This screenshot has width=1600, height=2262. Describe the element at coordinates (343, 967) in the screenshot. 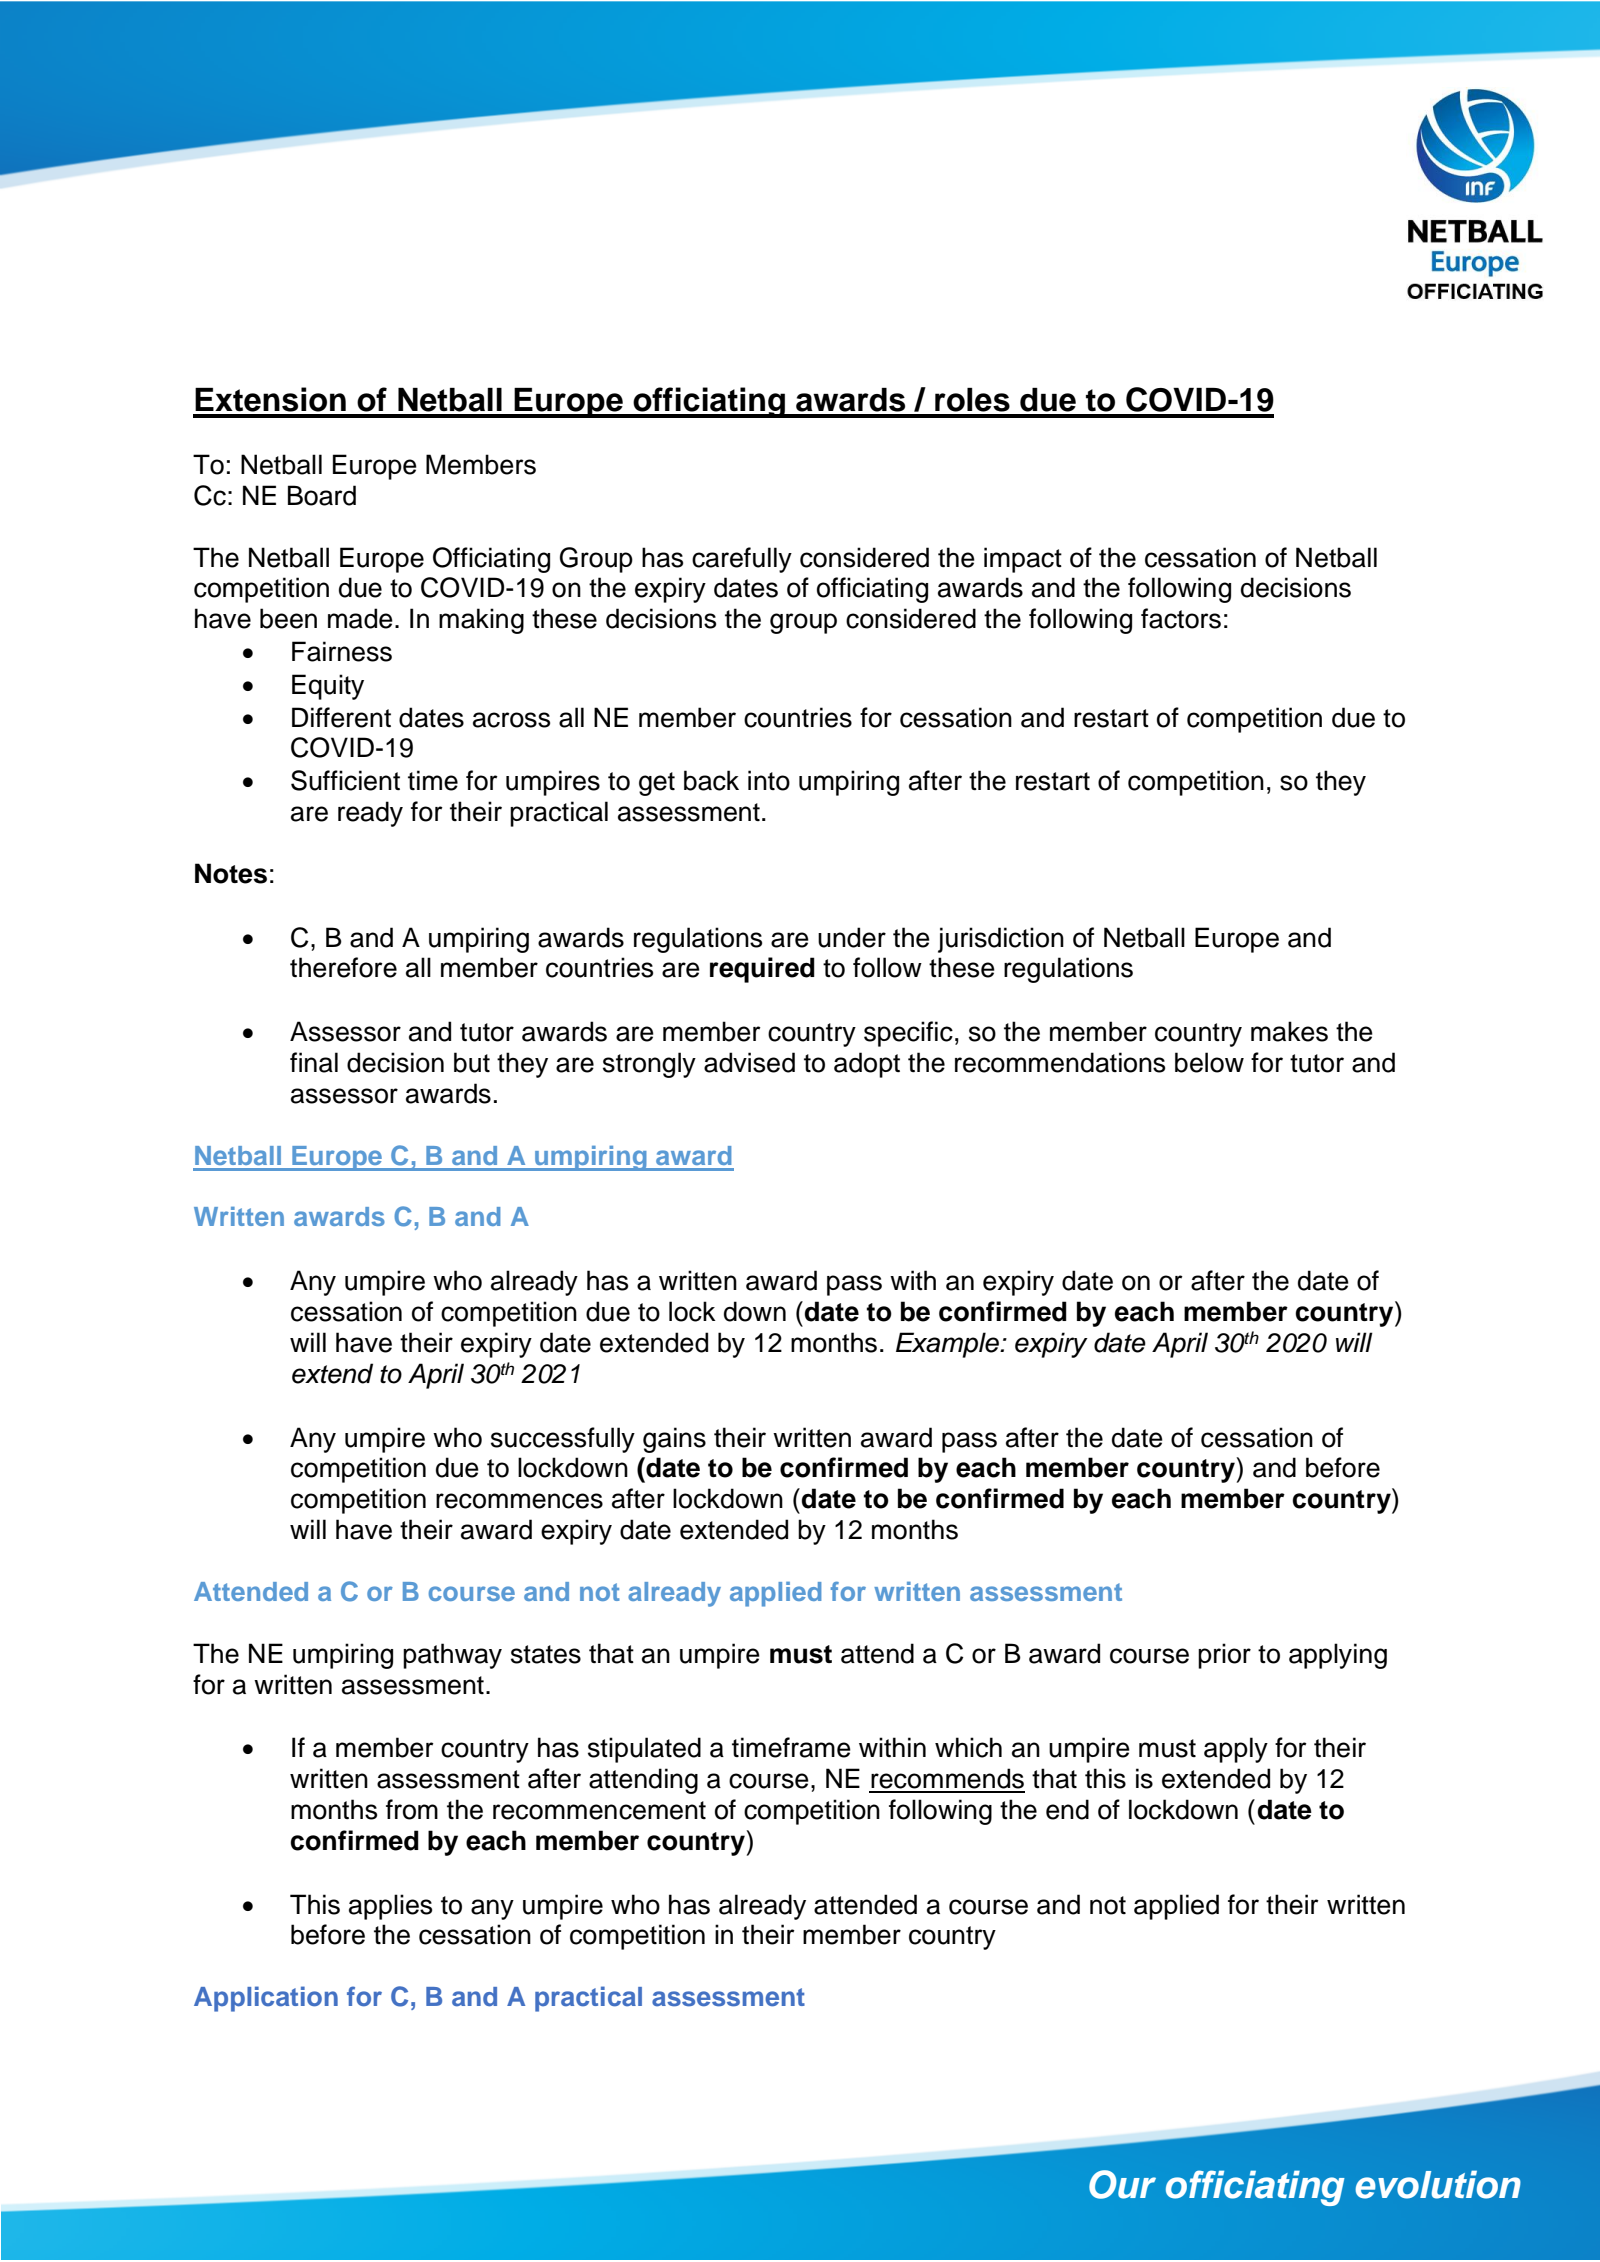

I see `therefore` at that location.
